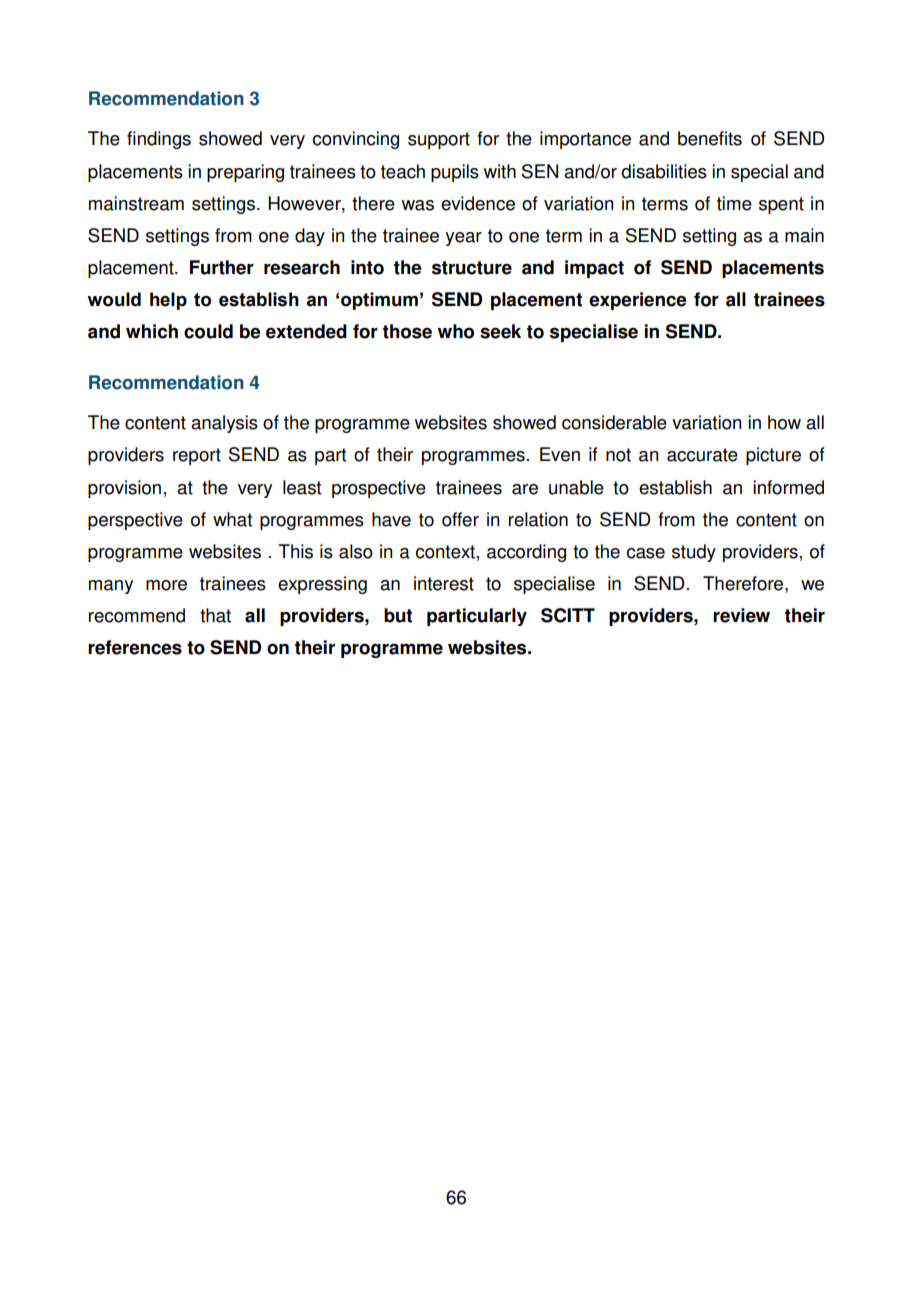  What do you see at coordinates (398, 615) in the image?
I see `but` at bounding box center [398, 615].
